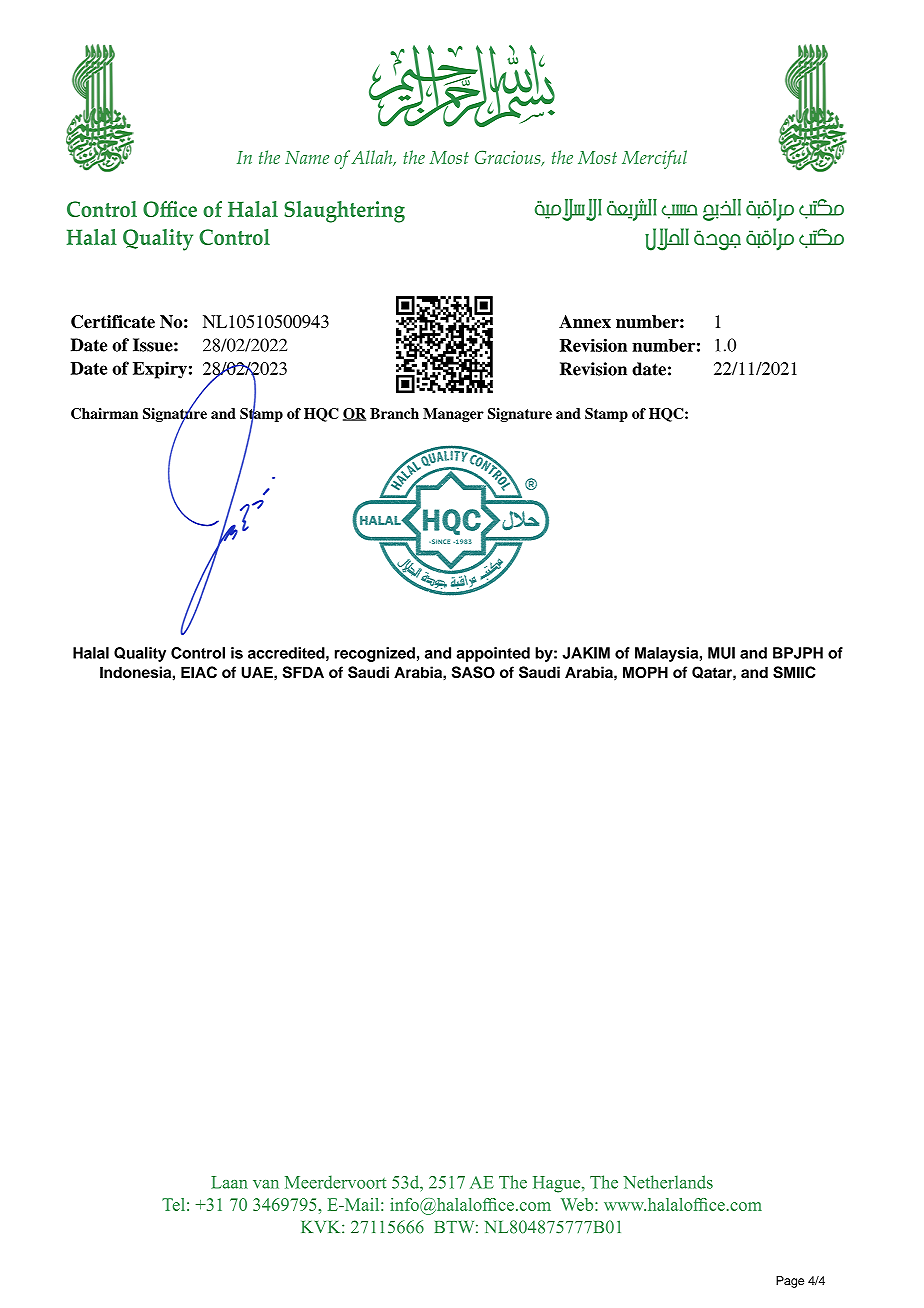 The width and height of the screenshot is (924, 1308). I want to click on Merciful, so click(654, 159).
